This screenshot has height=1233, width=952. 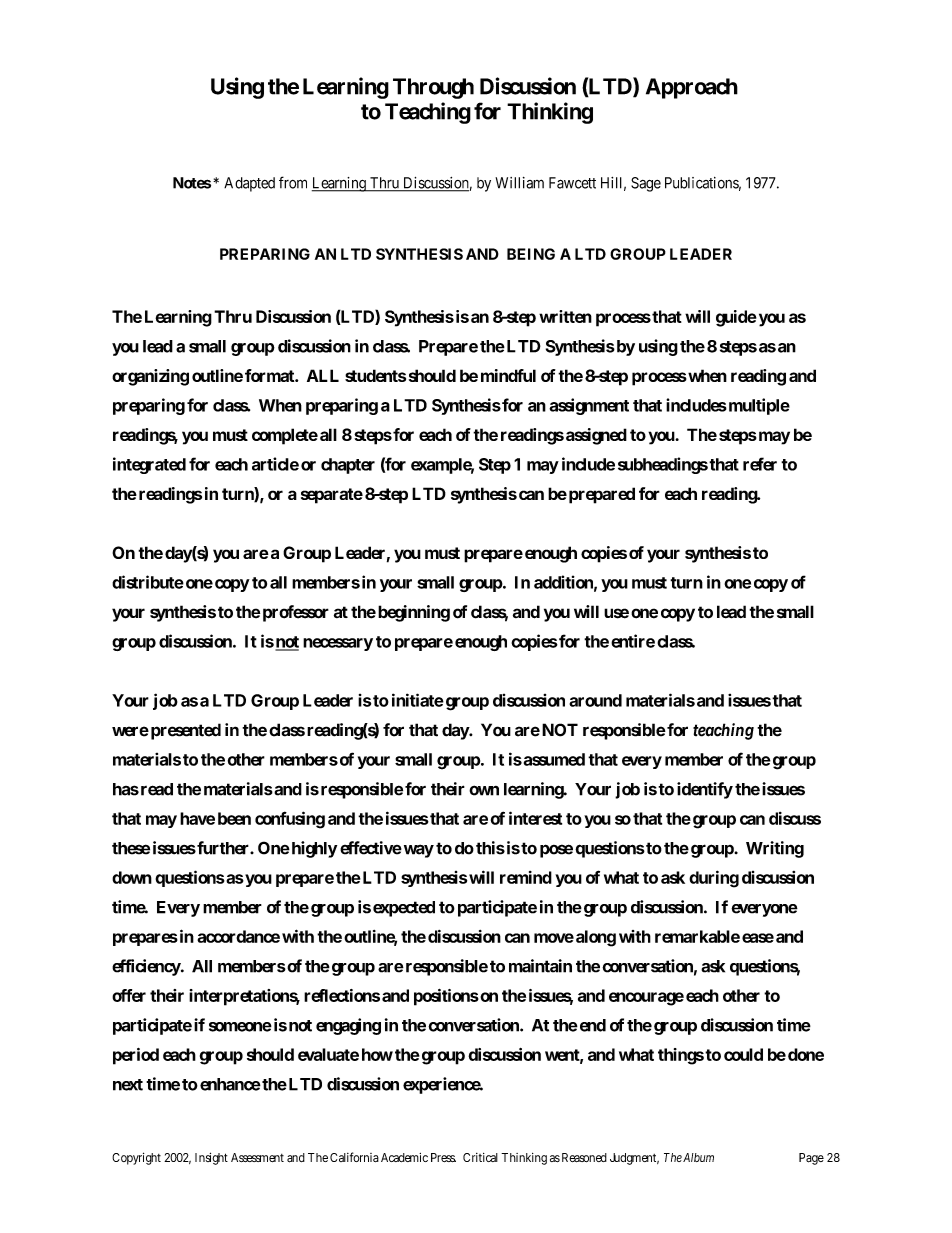 I want to click on Through, so click(x=433, y=88).
